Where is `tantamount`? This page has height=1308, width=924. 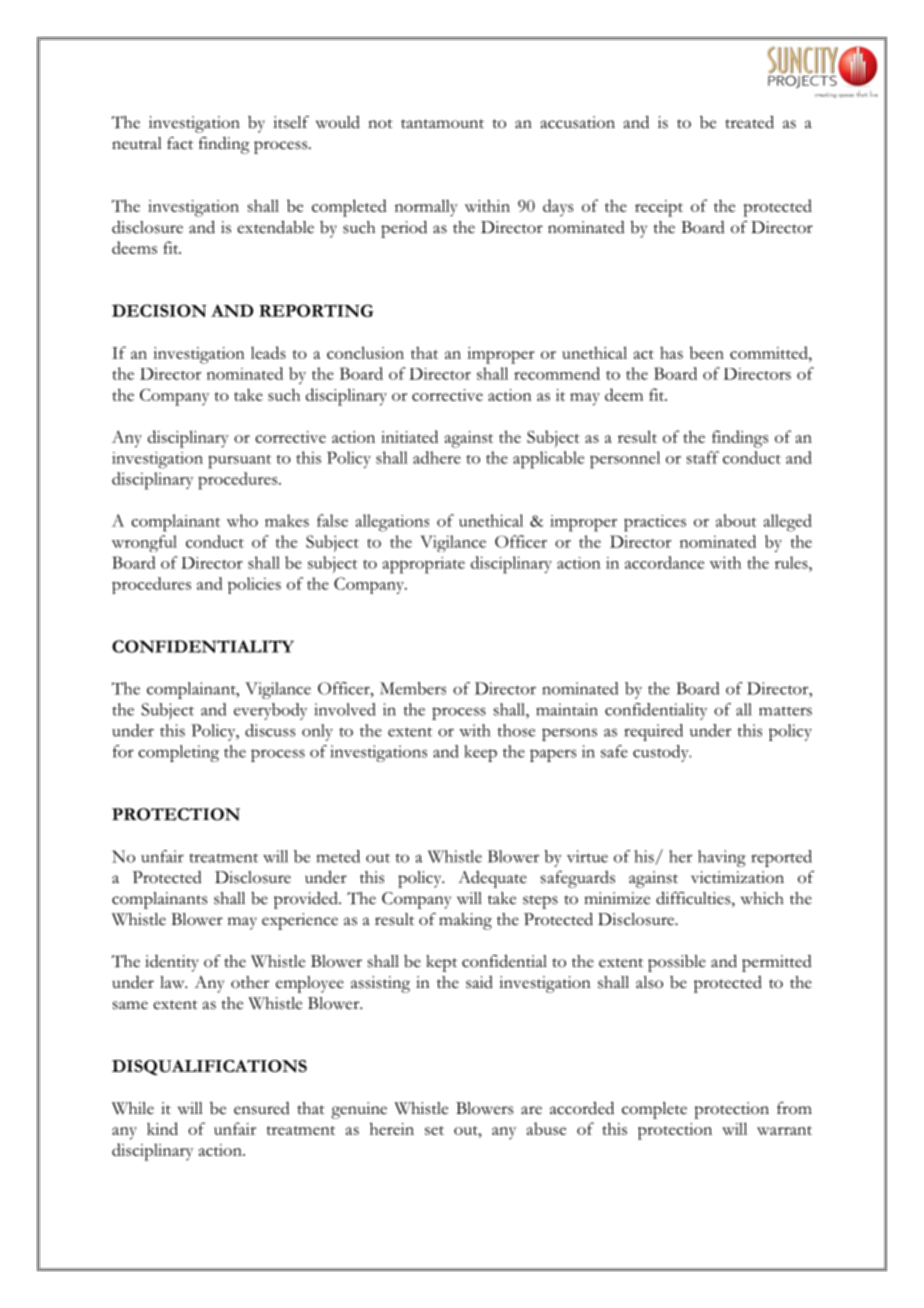 tantamount is located at coordinates (442, 124).
